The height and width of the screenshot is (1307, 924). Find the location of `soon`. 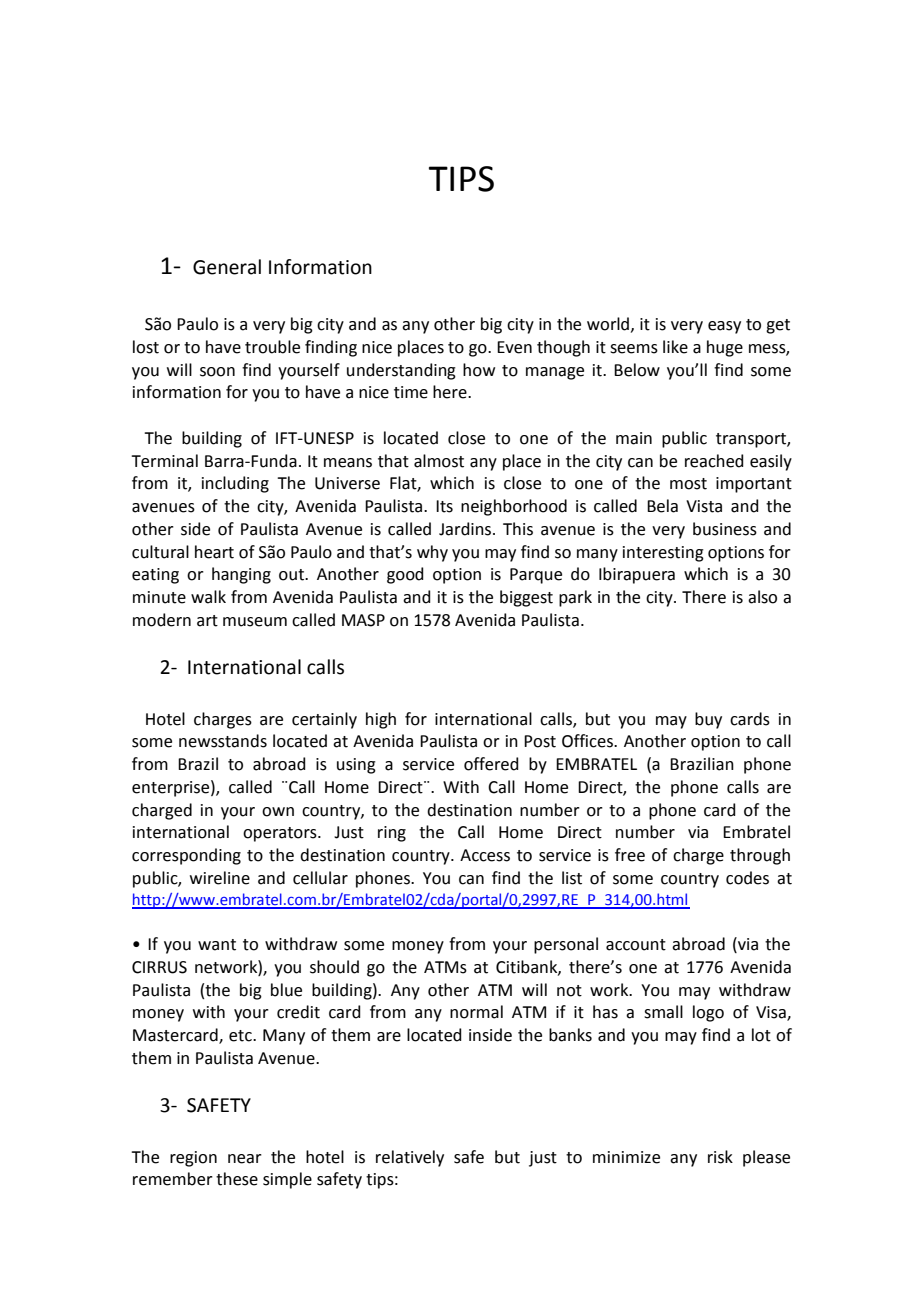

soon is located at coordinates (217, 372).
